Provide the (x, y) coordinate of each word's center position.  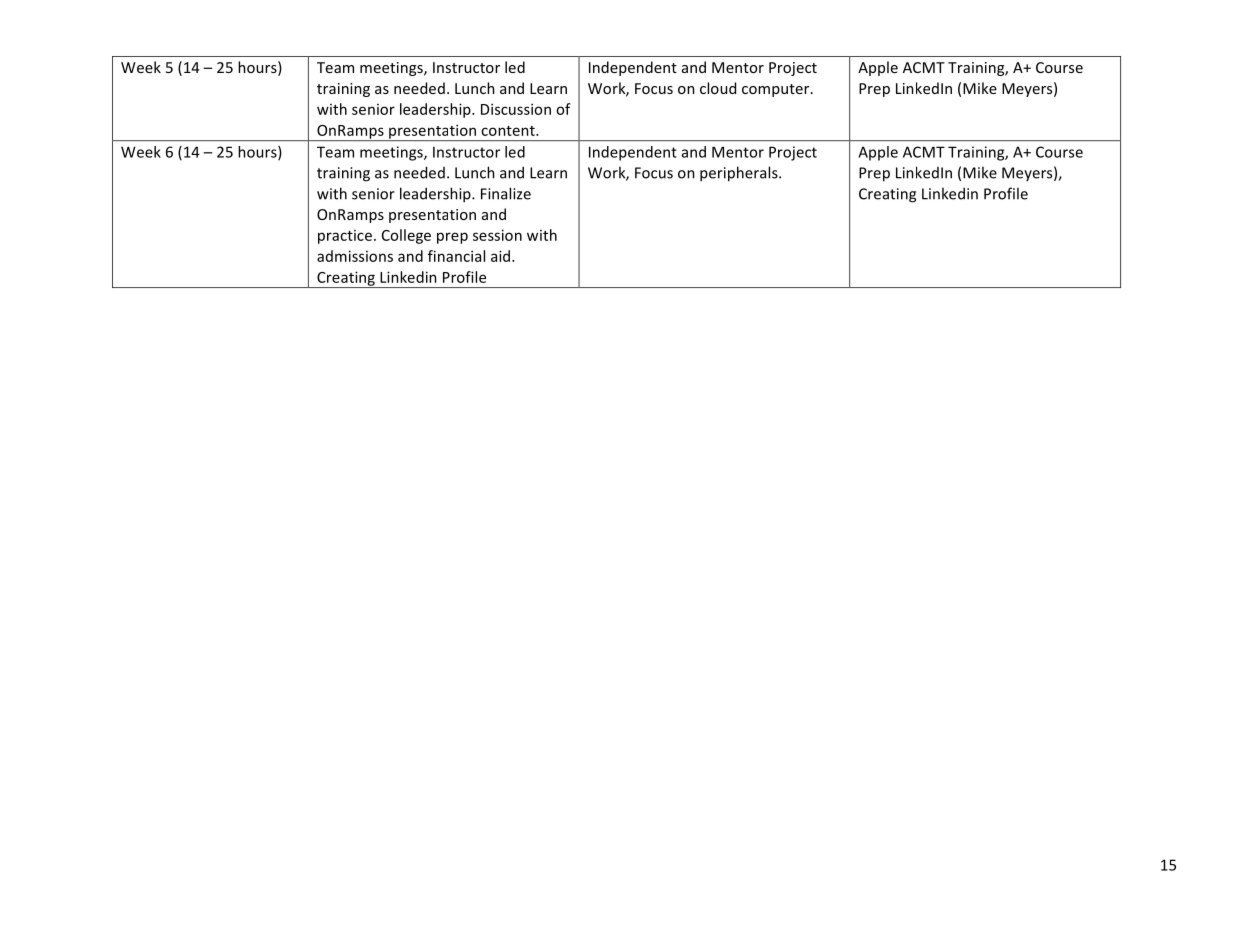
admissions (355, 256)
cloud (718, 88)
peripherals (740, 174)
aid (500, 256)
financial (456, 256)
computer (777, 90)
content (509, 131)
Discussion (516, 109)
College (406, 236)
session (497, 235)
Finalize (506, 193)
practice (345, 237)
